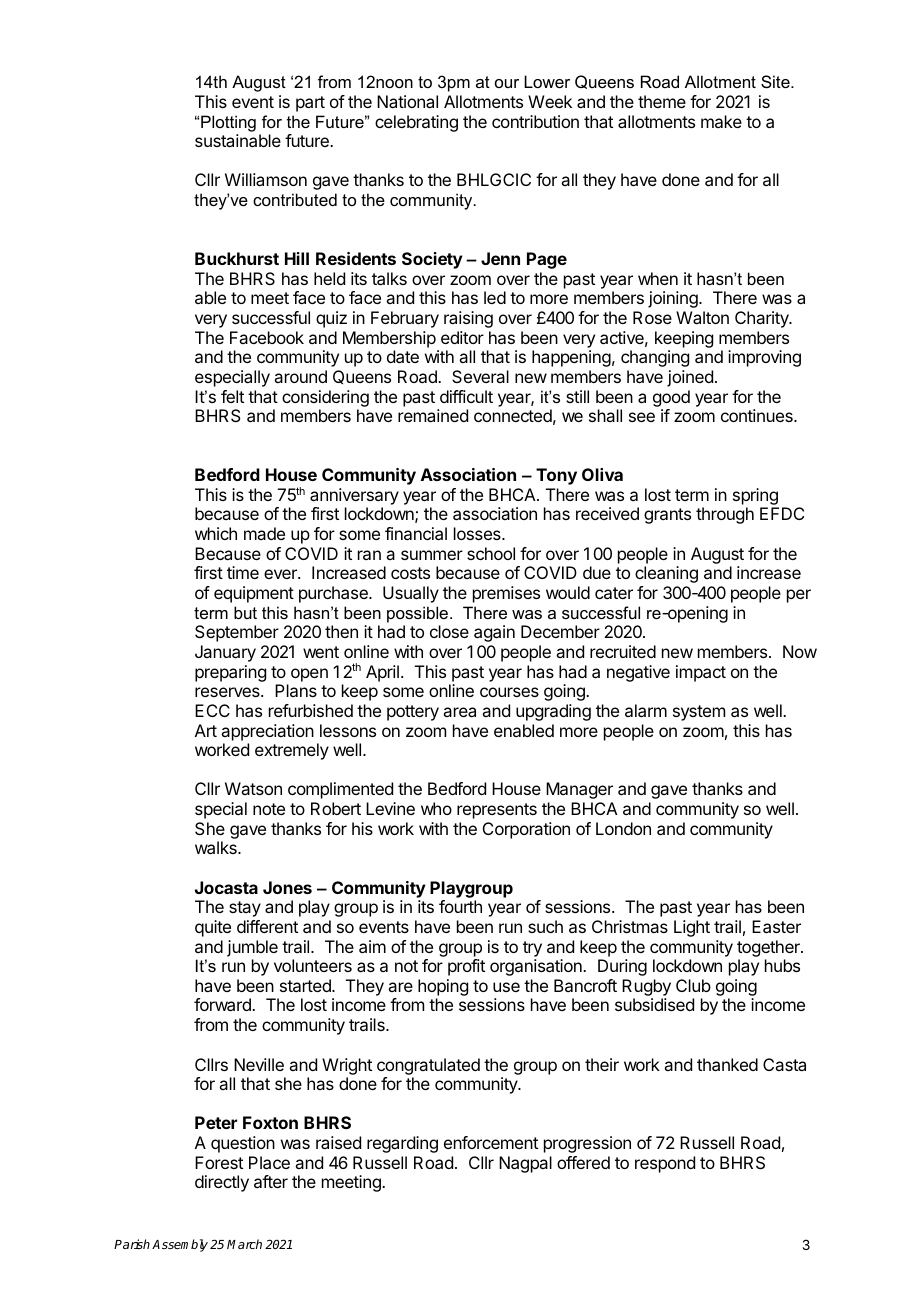 The width and height of the document is (924, 1307). Describe the element at coordinates (665, 1164) in the document. I see `respond` at that location.
